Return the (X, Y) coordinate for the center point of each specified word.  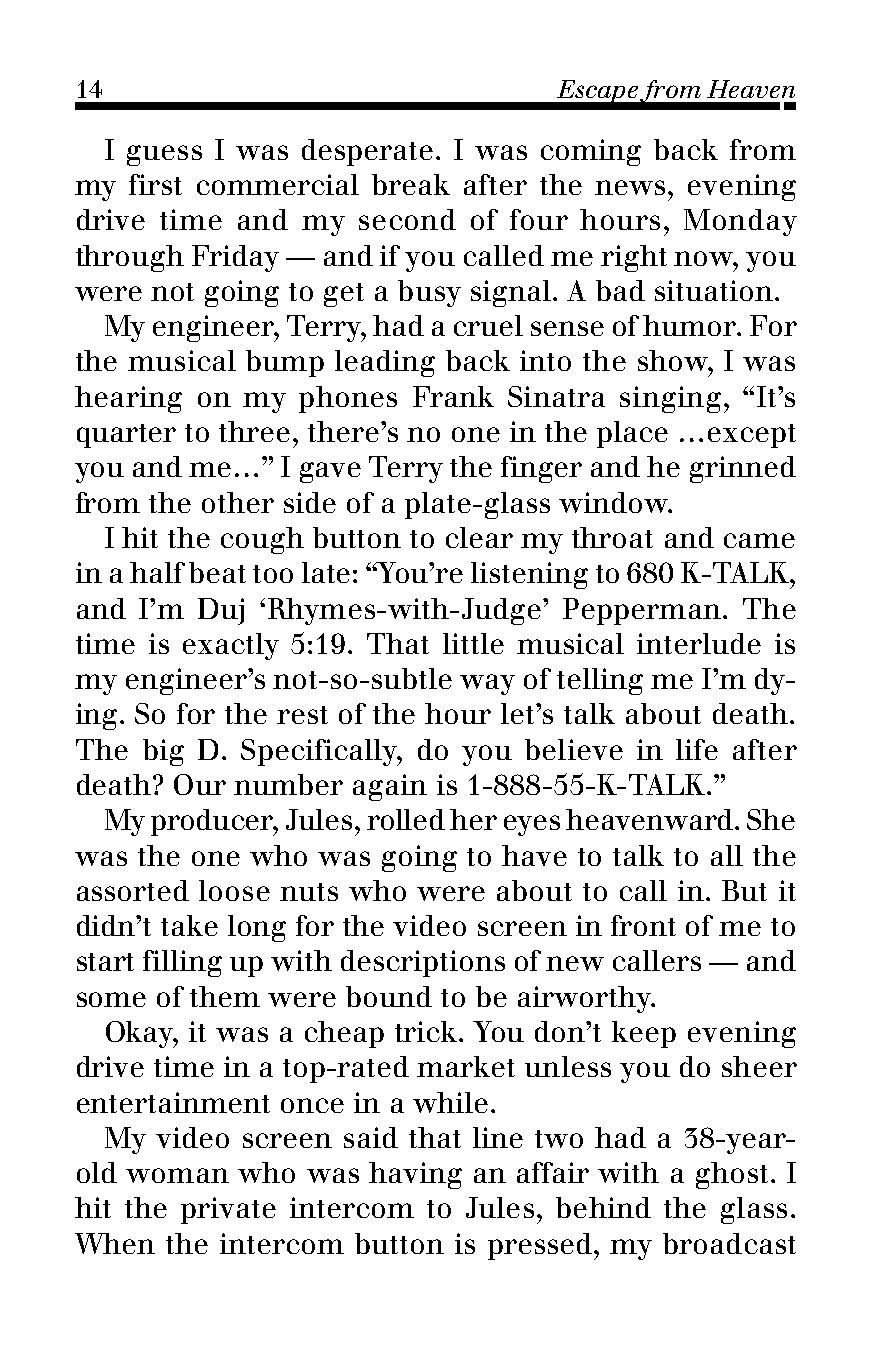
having (415, 1175)
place (632, 434)
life (697, 749)
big (163, 752)
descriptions (423, 963)
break (411, 184)
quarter (126, 436)
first (155, 184)
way (487, 684)
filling (182, 963)
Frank (453, 396)
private (228, 1210)
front (643, 925)
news (630, 187)
